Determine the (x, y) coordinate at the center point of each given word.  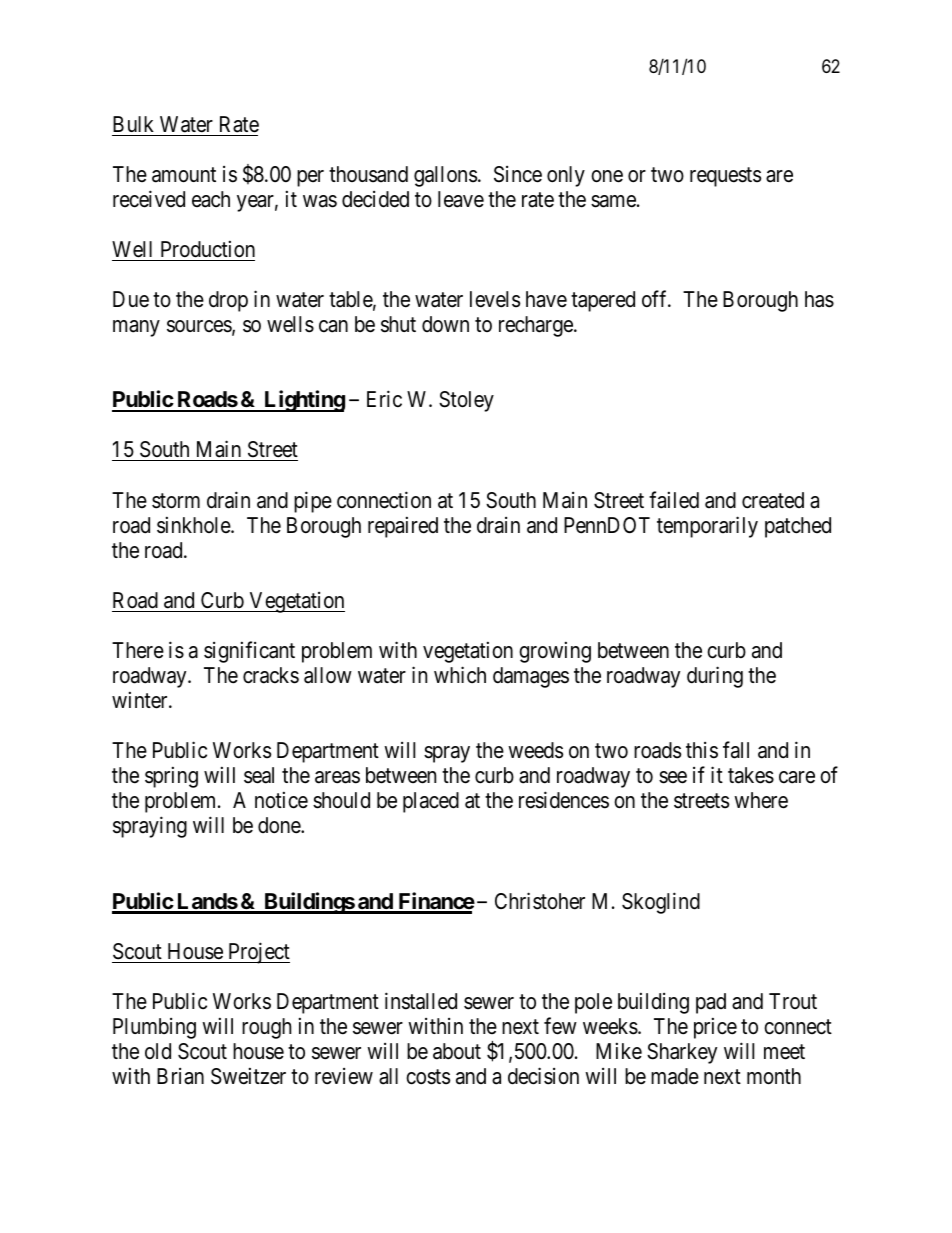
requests (725, 177)
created (773, 500)
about (457, 1051)
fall (736, 750)
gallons (445, 176)
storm (176, 501)
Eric (384, 399)
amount (184, 175)
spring (171, 777)
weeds (535, 750)
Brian (180, 1076)
